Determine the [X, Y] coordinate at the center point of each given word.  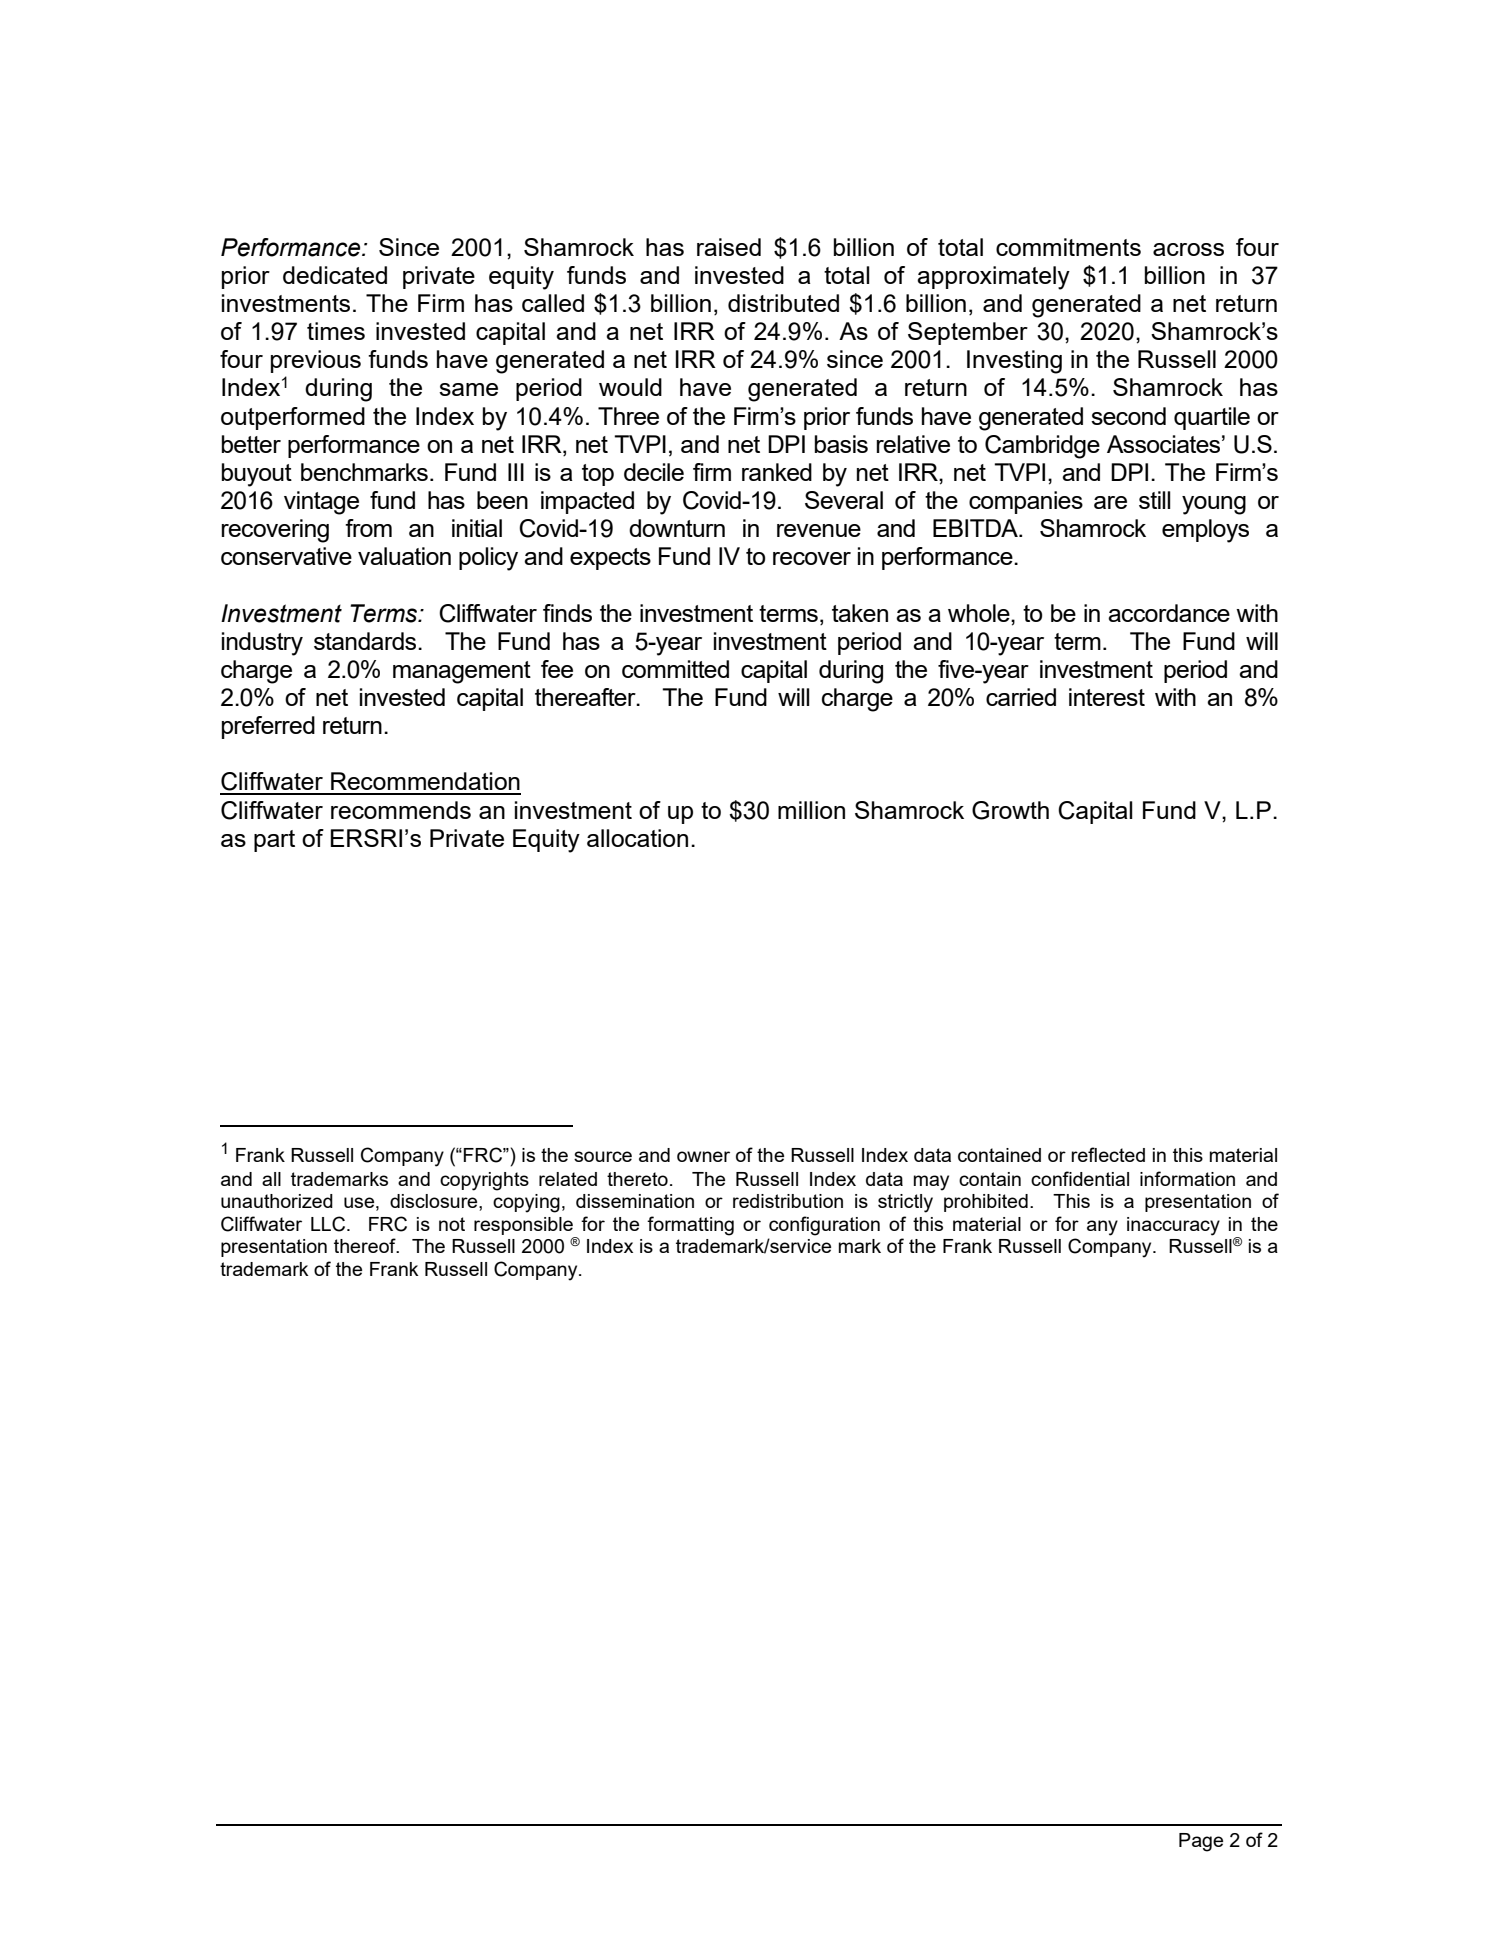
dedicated [335, 275]
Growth [1010, 810]
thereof [366, 1245]
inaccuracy [1173, 1226]
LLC [329, 1224]
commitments [1068, 247]
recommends [401, 810]
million [811, 810]
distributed [783, 303]
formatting [690, 1226]
